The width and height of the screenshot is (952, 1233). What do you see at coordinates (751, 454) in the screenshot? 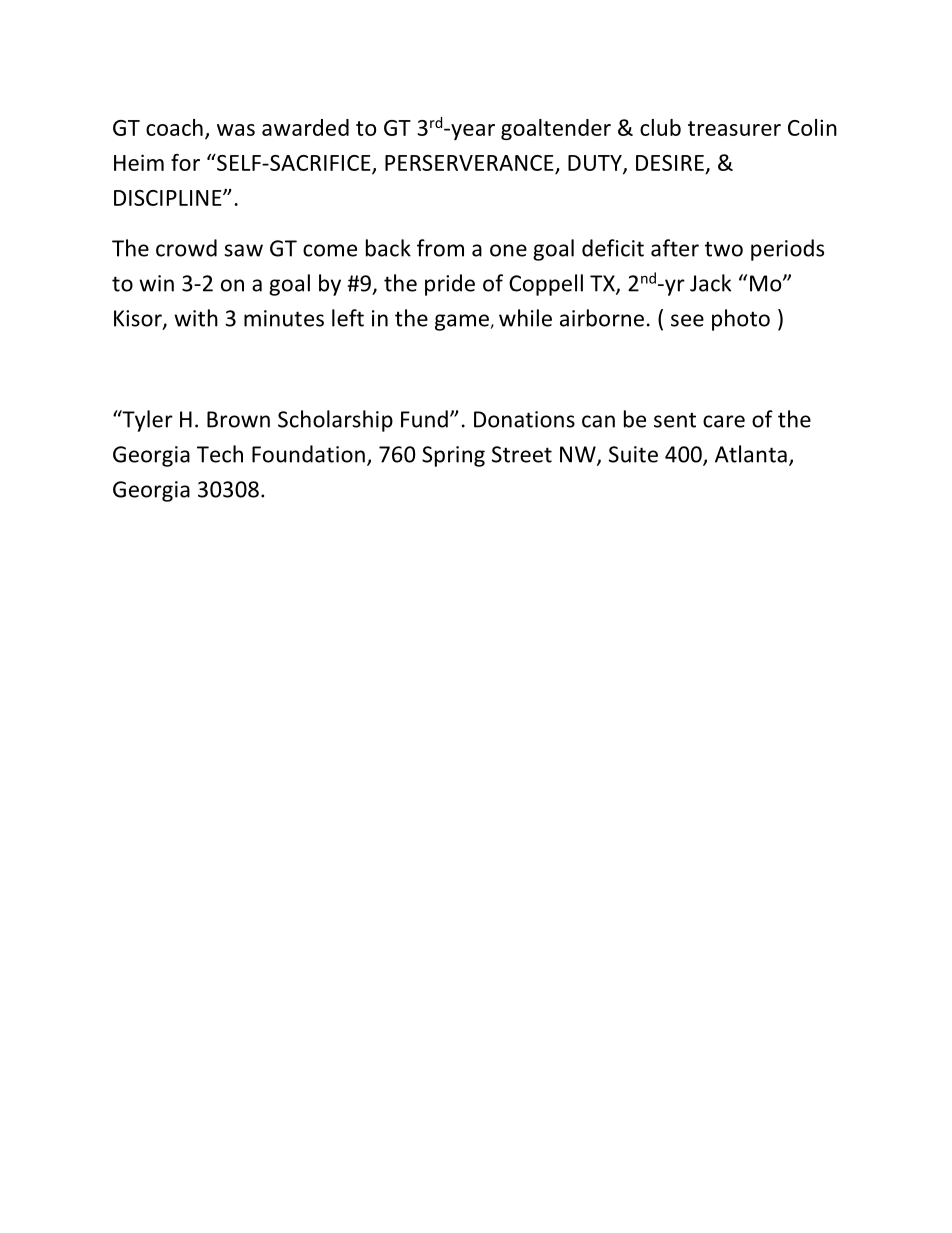
I see `Atlanta` at bounding box center [751, 454].
